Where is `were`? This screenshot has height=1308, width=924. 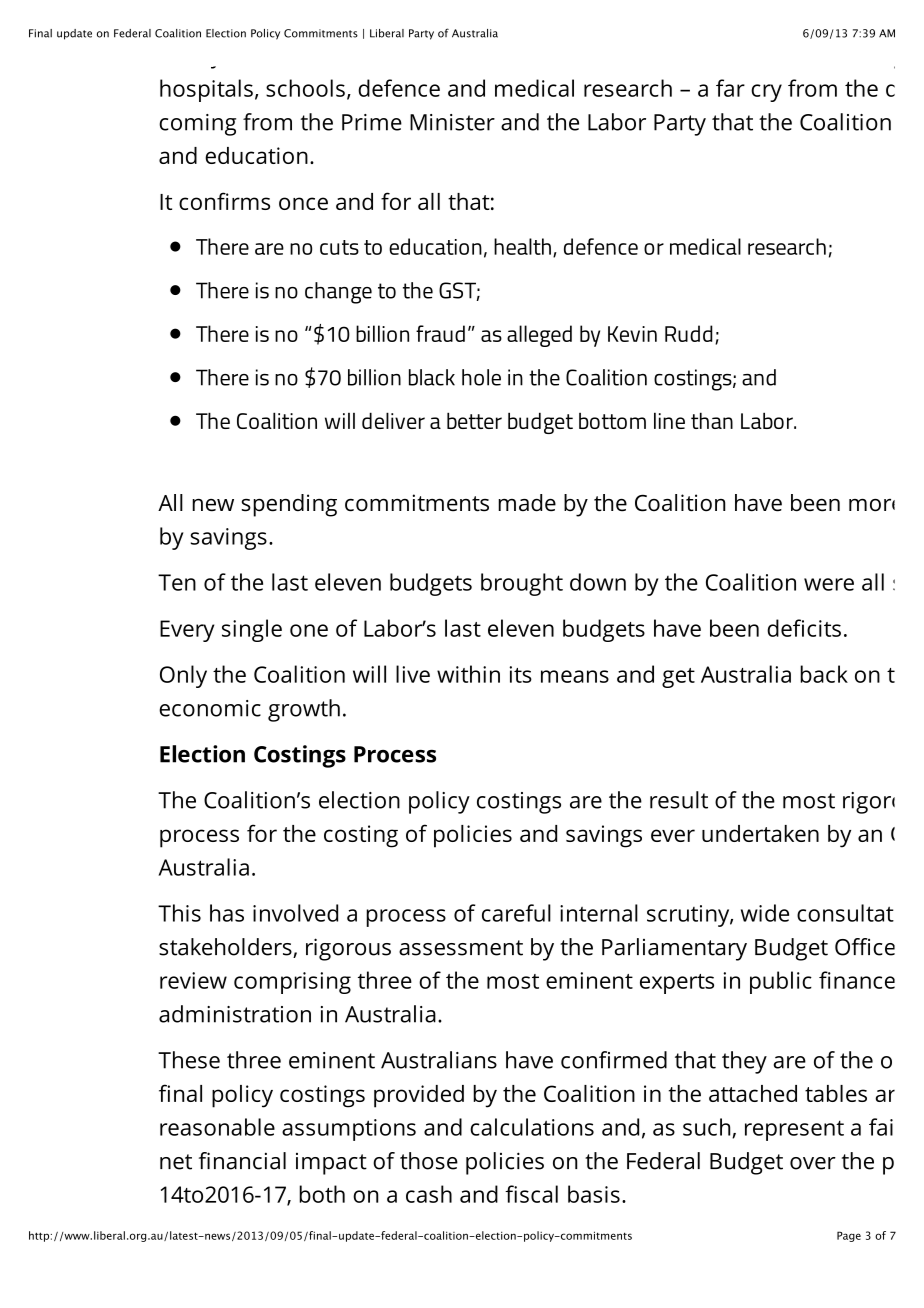
were is located at coordinates (829, 584).
